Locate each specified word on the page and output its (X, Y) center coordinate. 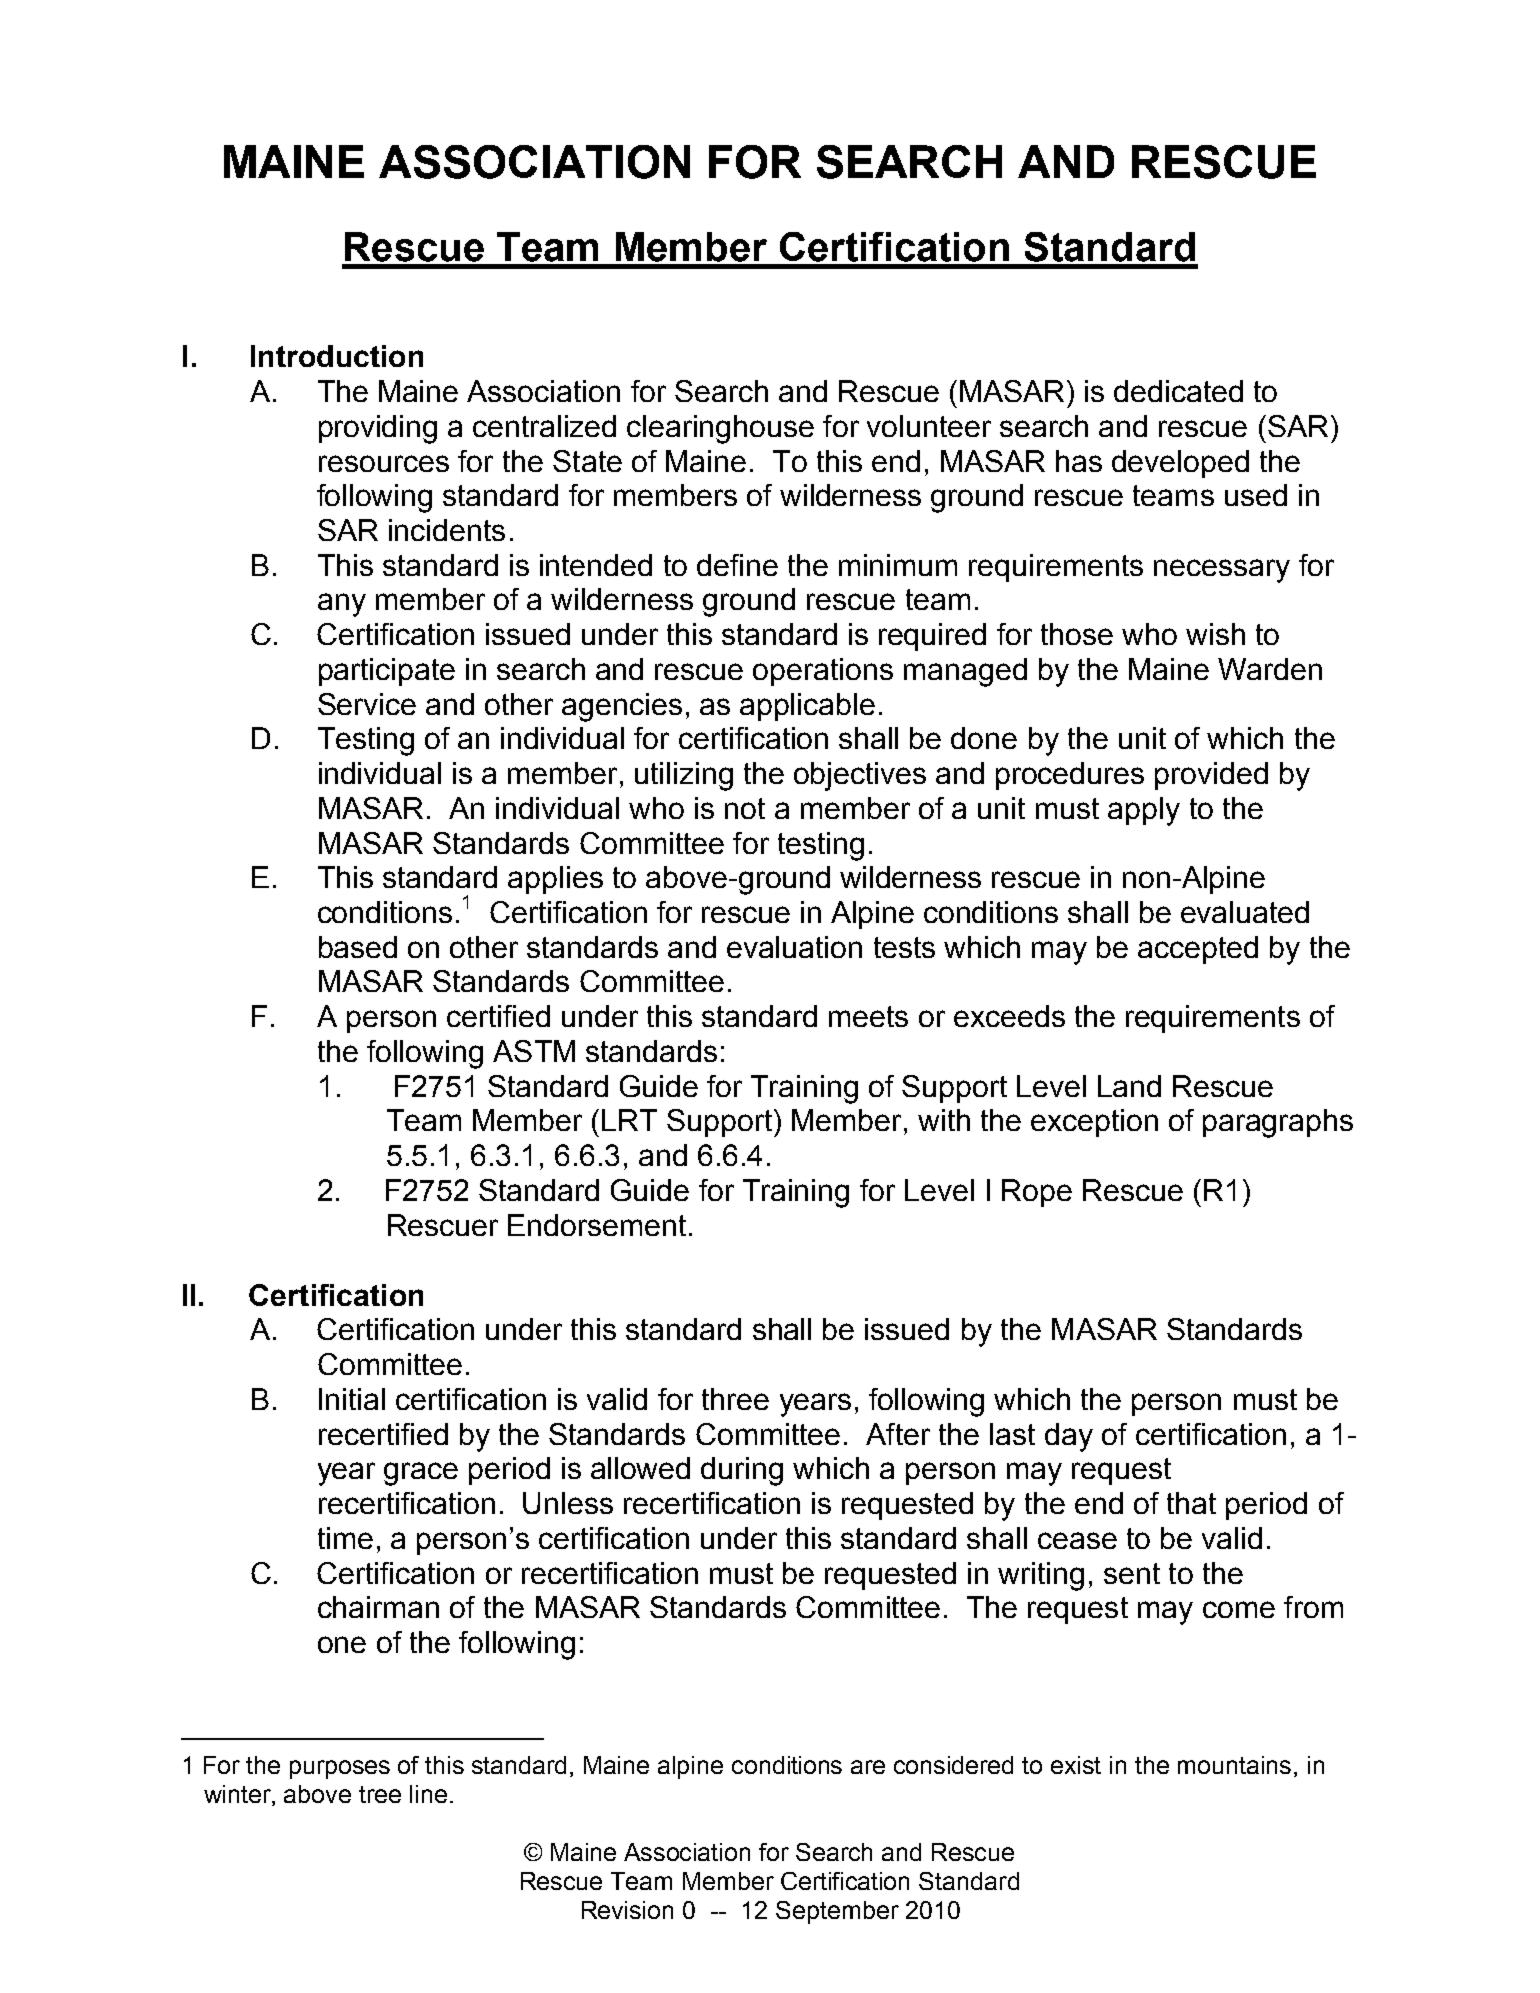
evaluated (1245, 912)
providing (378, 429)
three (735, 1399)
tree (380, 1794)
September (837, 1912)
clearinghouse (720, 429)
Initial (352, 1399)
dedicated (1178, 391)
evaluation (794, 947)
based (358, 947)
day (1069, 1437)
